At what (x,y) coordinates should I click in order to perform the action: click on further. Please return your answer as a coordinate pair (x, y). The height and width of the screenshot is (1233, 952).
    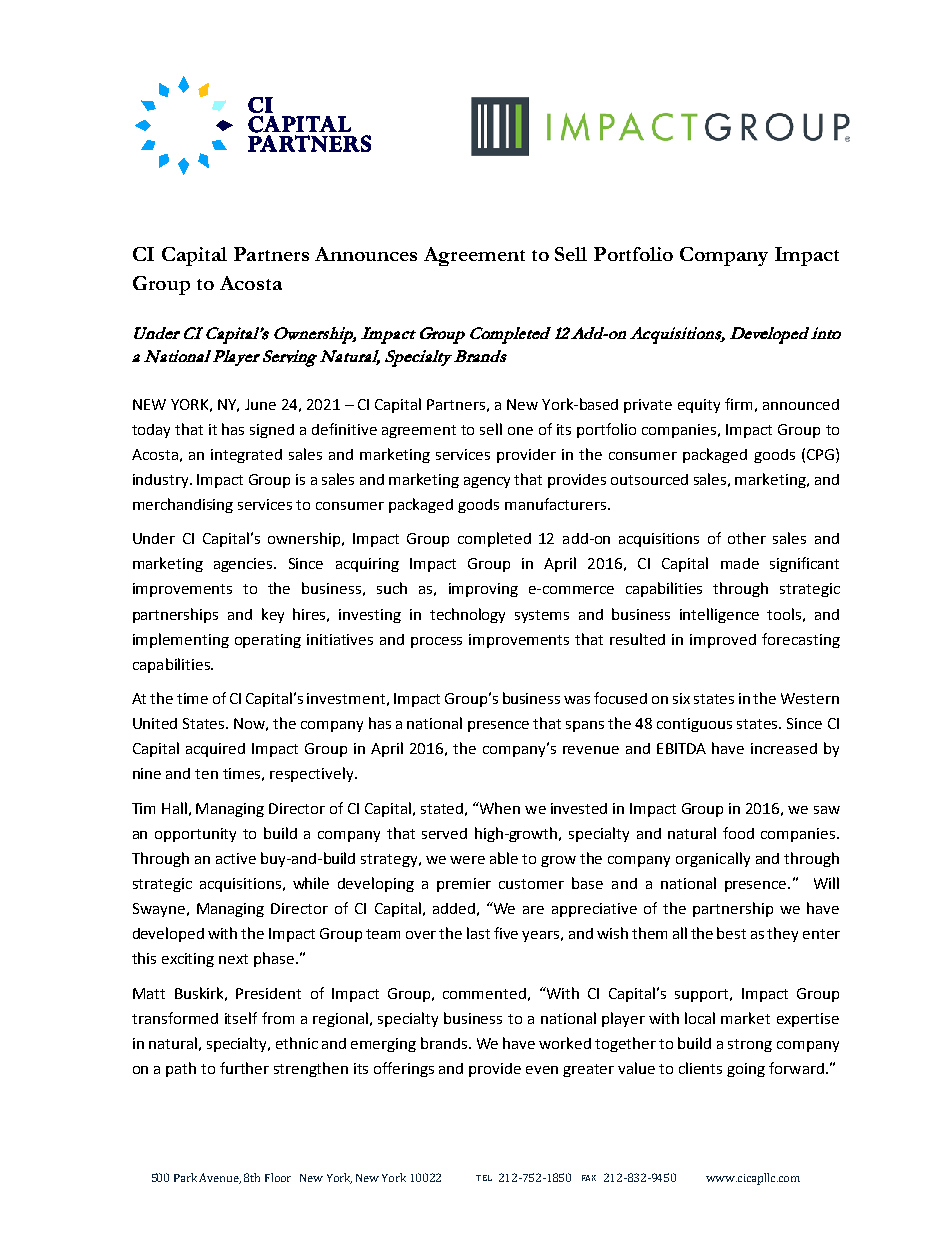
    Looking at the image, I should click on (244, 1068).
